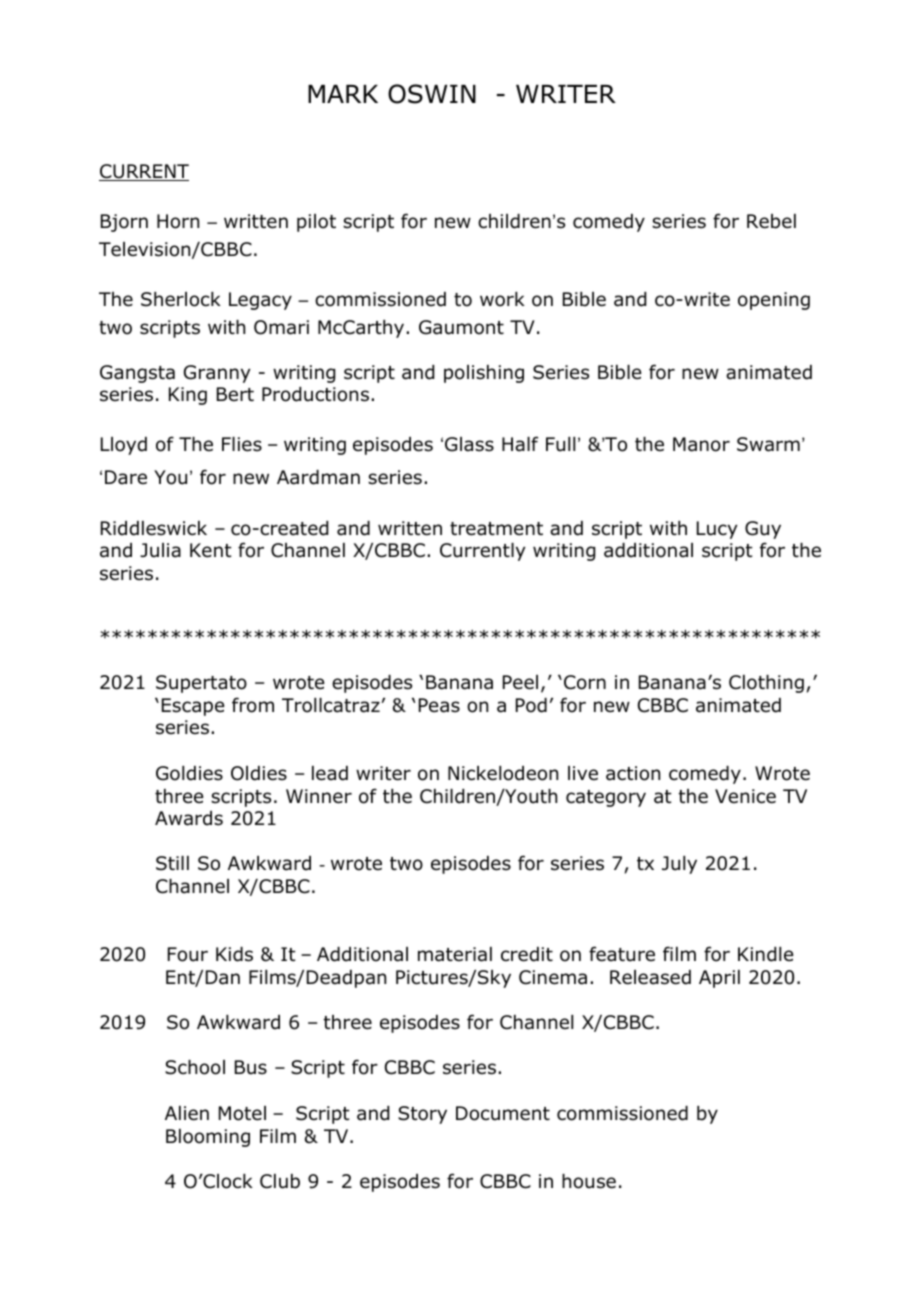 Image resolution: width=924 pixels, height=1308 pixels. I want to click on Peas, so click(439, 705).
